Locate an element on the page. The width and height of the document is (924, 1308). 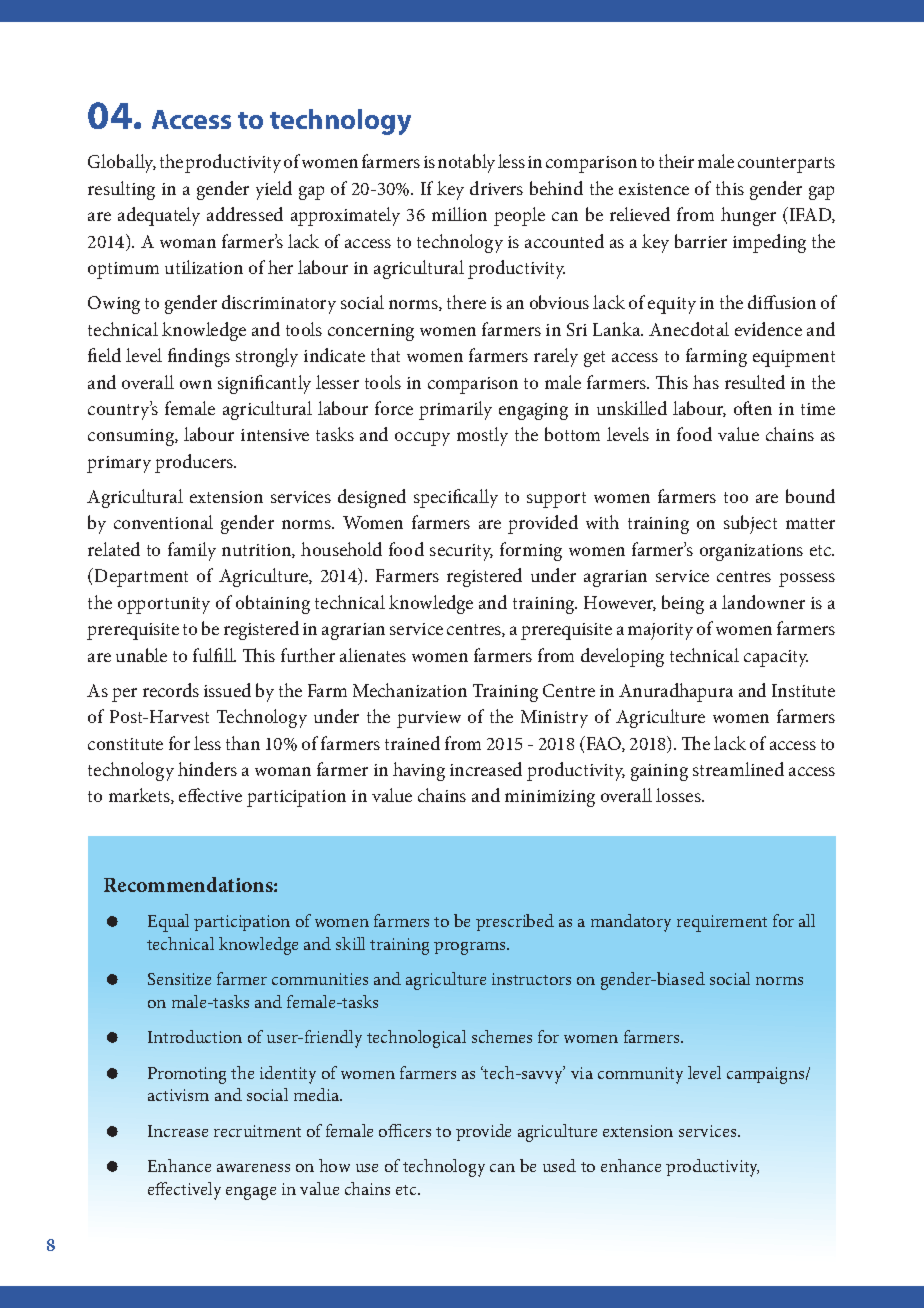
subject is located at coordinates (750, 524).
